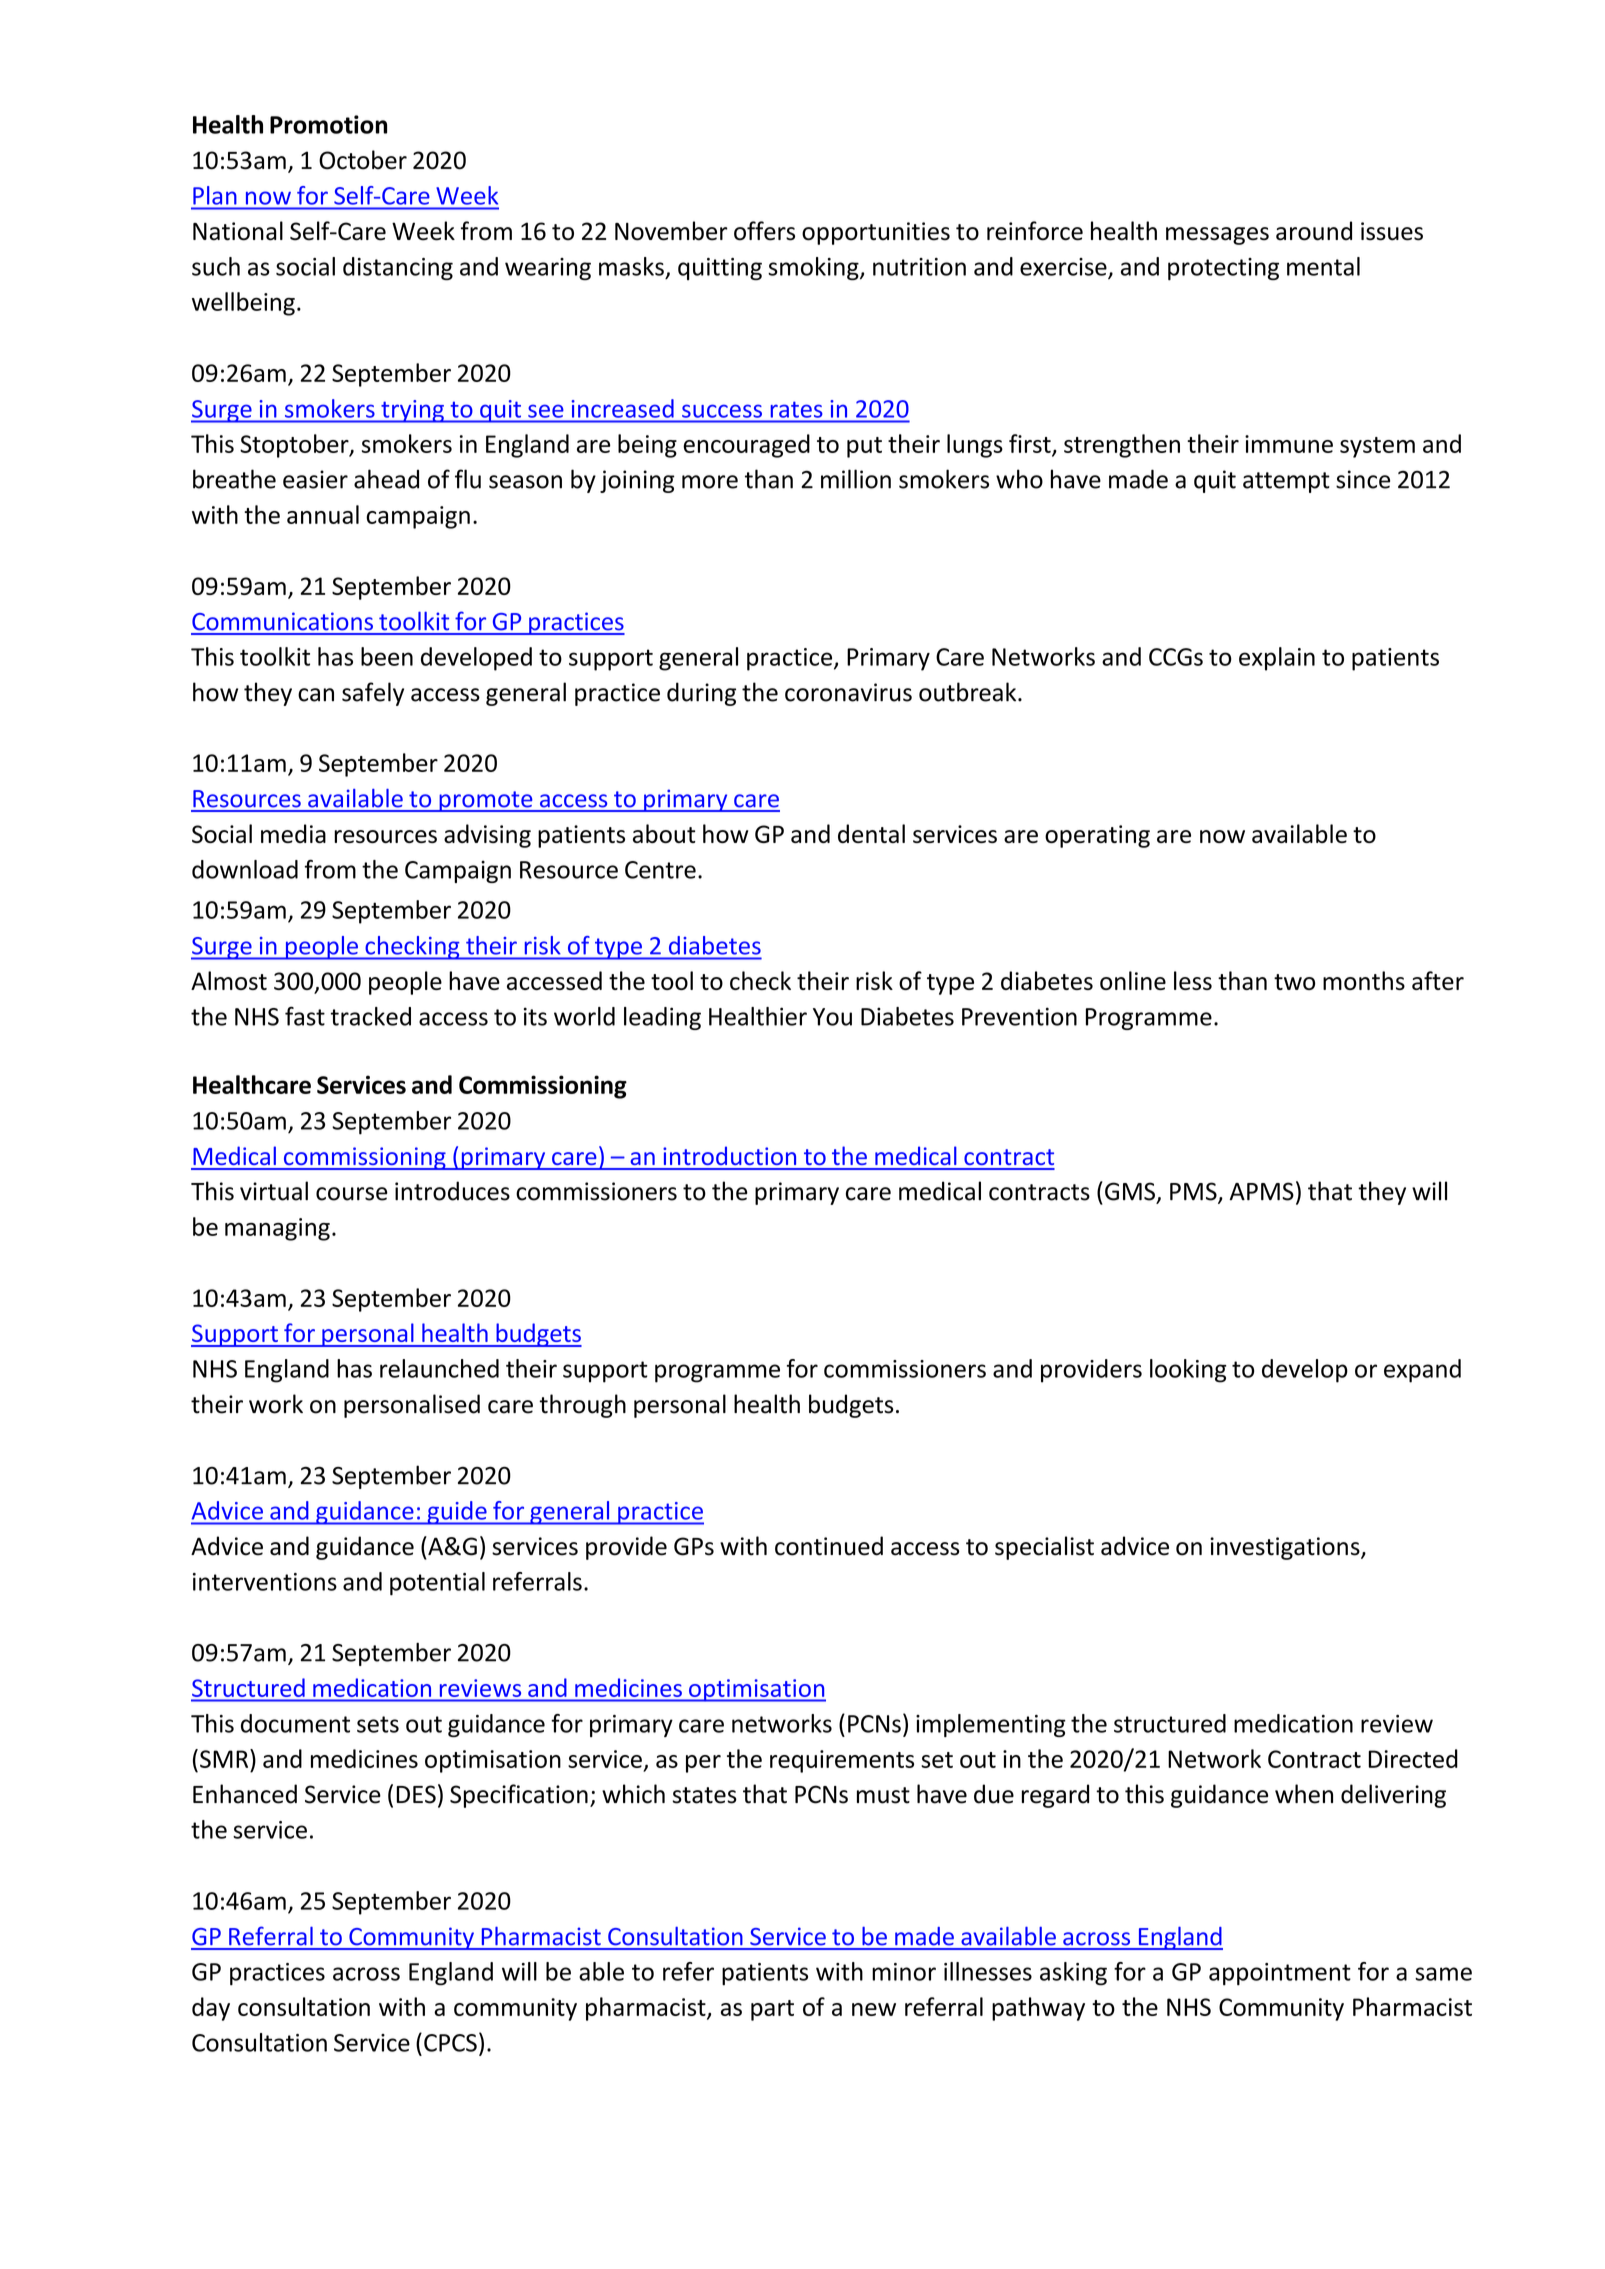  What do you see at coordinates (1188, 1371) in the image?
I see `looking` at bounding box center [1188, 1371].
